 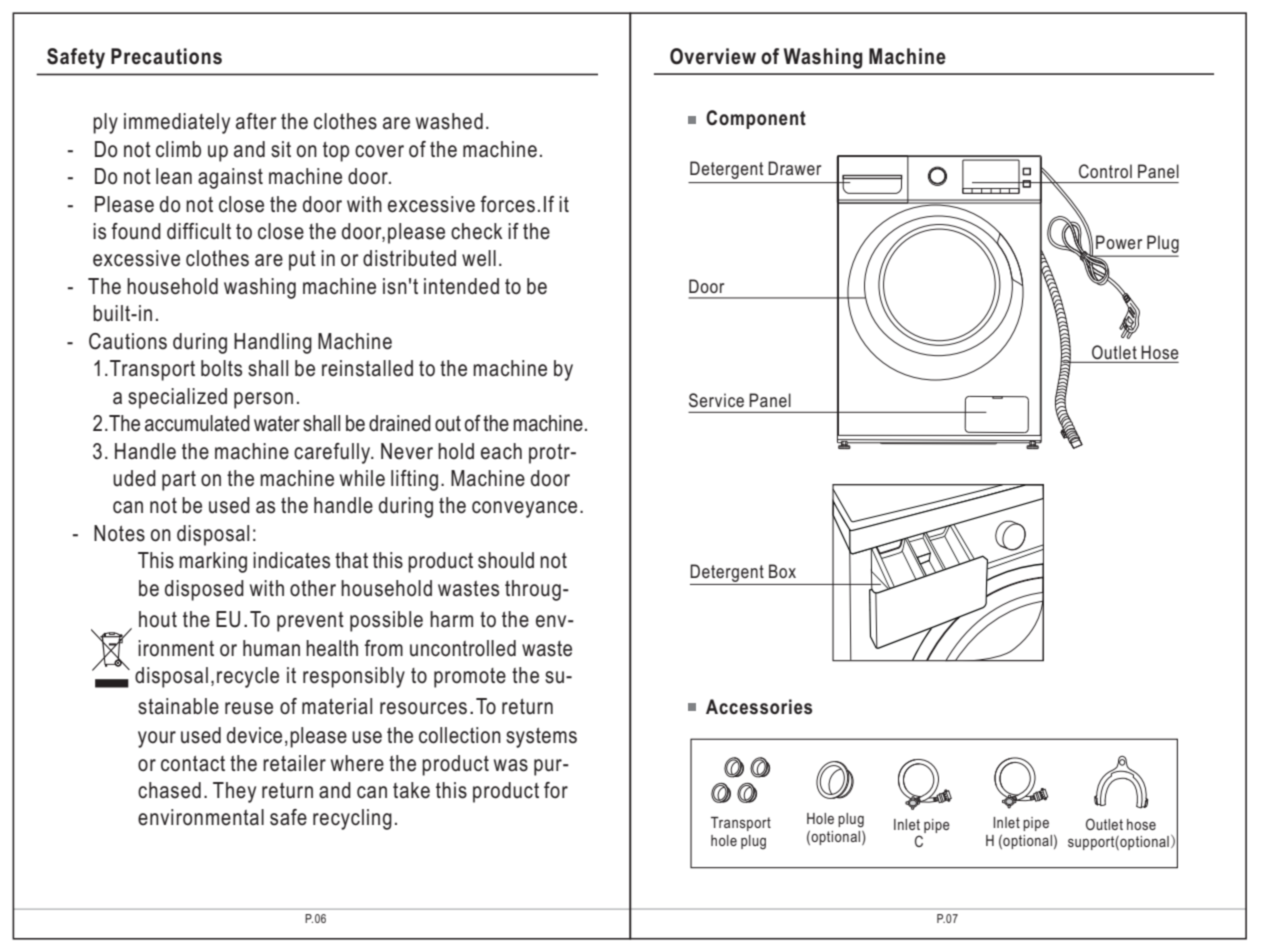 What do you see at coordinates (501, 451) in the screenshot?
I see `each` at bounding box center [501, 451].
